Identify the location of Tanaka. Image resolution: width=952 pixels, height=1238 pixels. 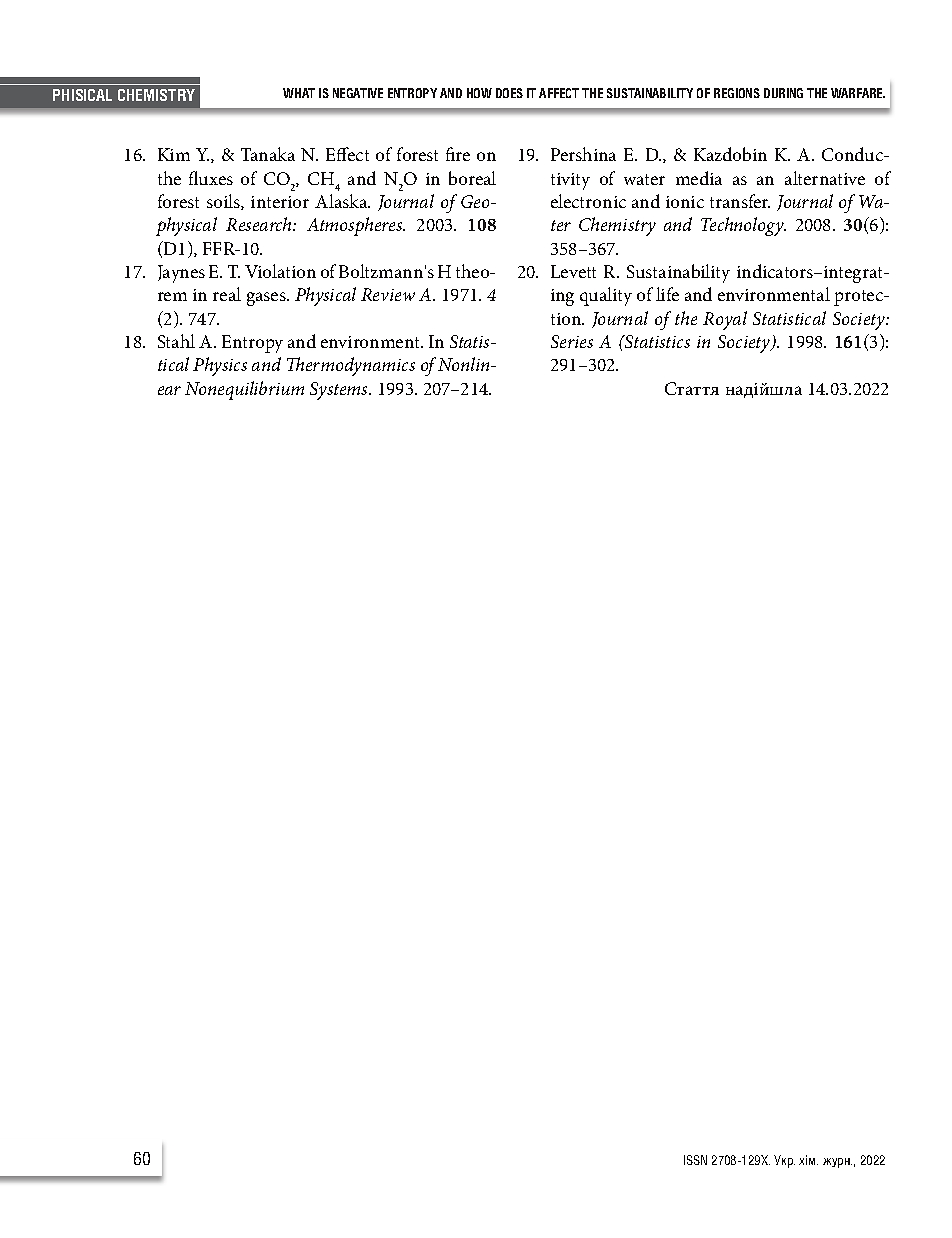
(268, 154).
